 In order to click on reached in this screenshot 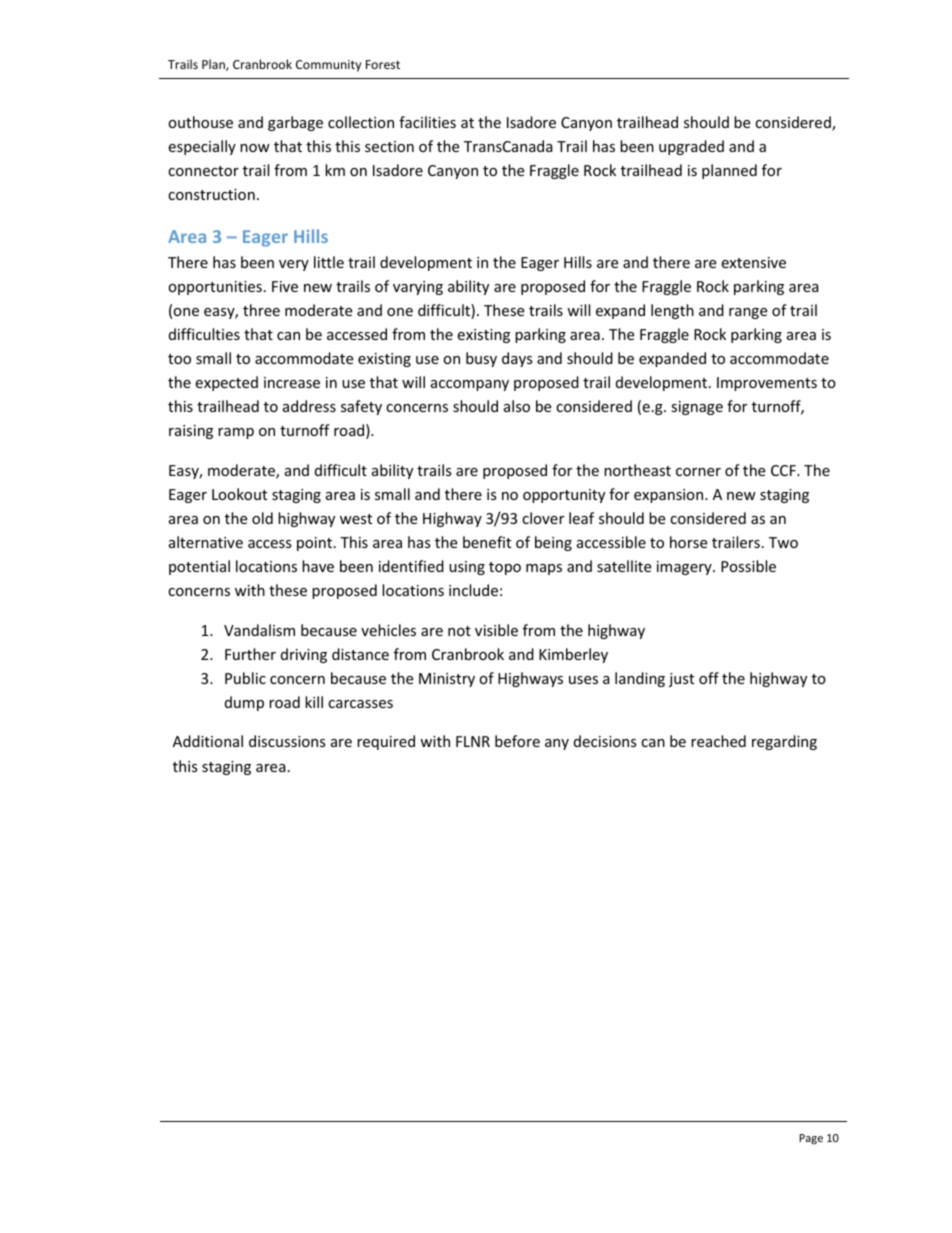, I will do `click(718, 741)`.
